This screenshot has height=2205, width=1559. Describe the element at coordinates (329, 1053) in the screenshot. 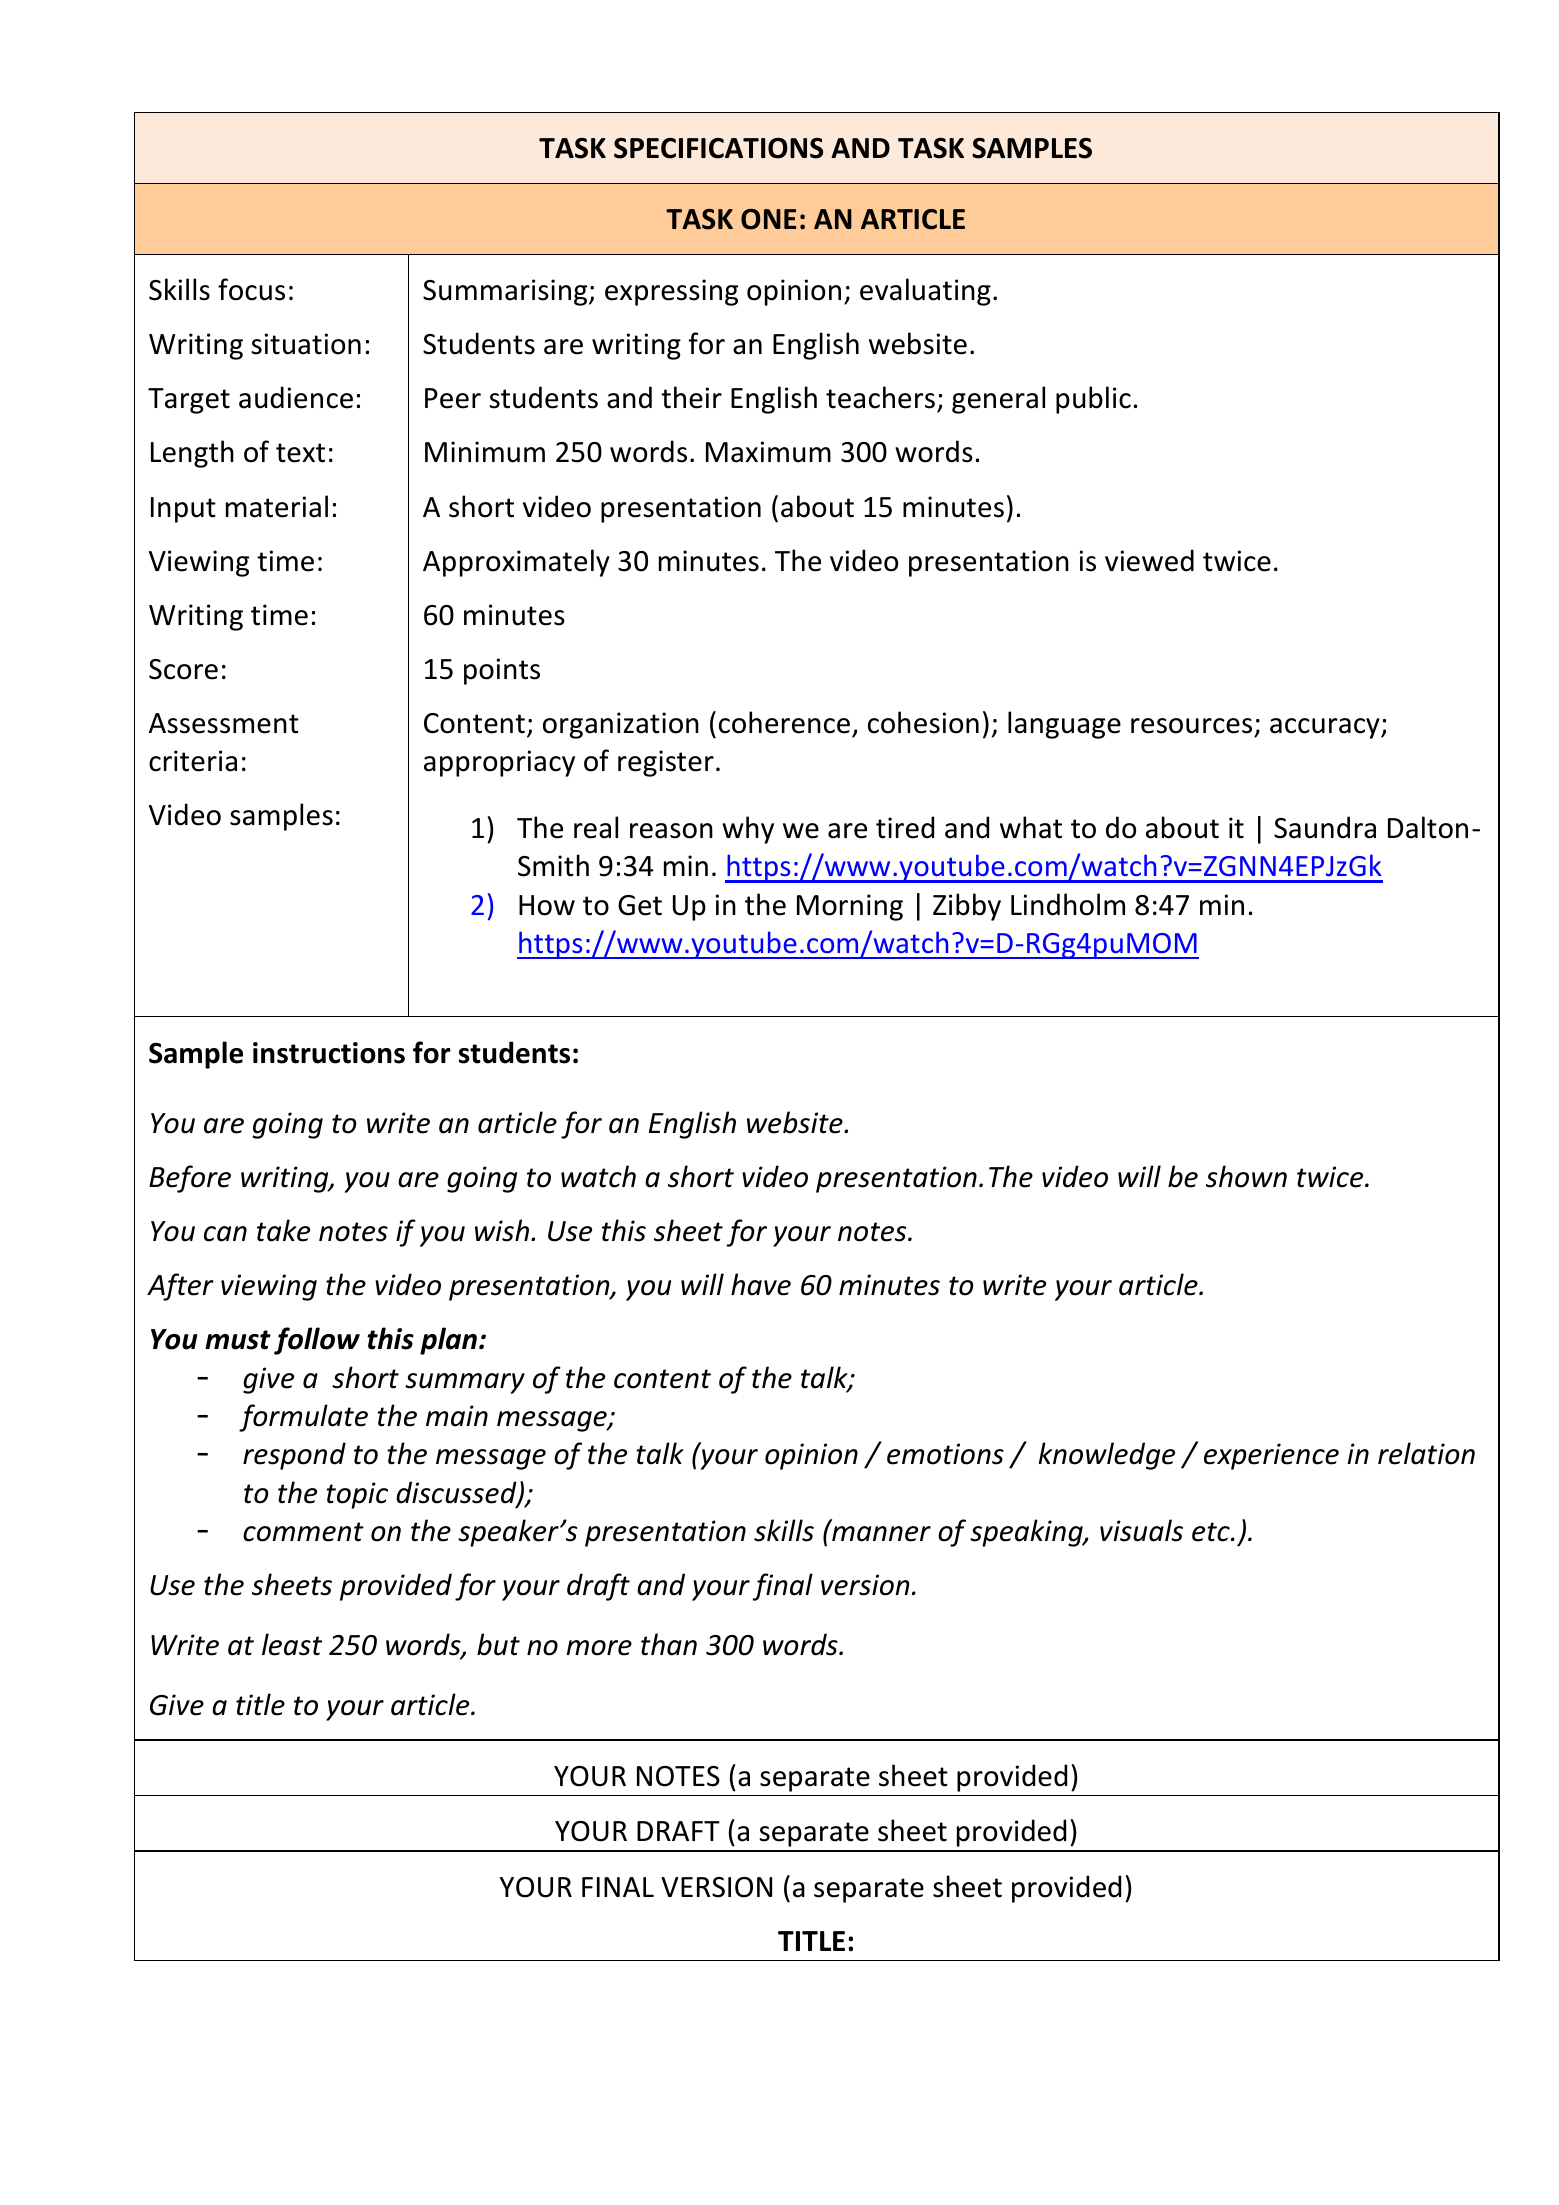

I see `instructions` at that location.
